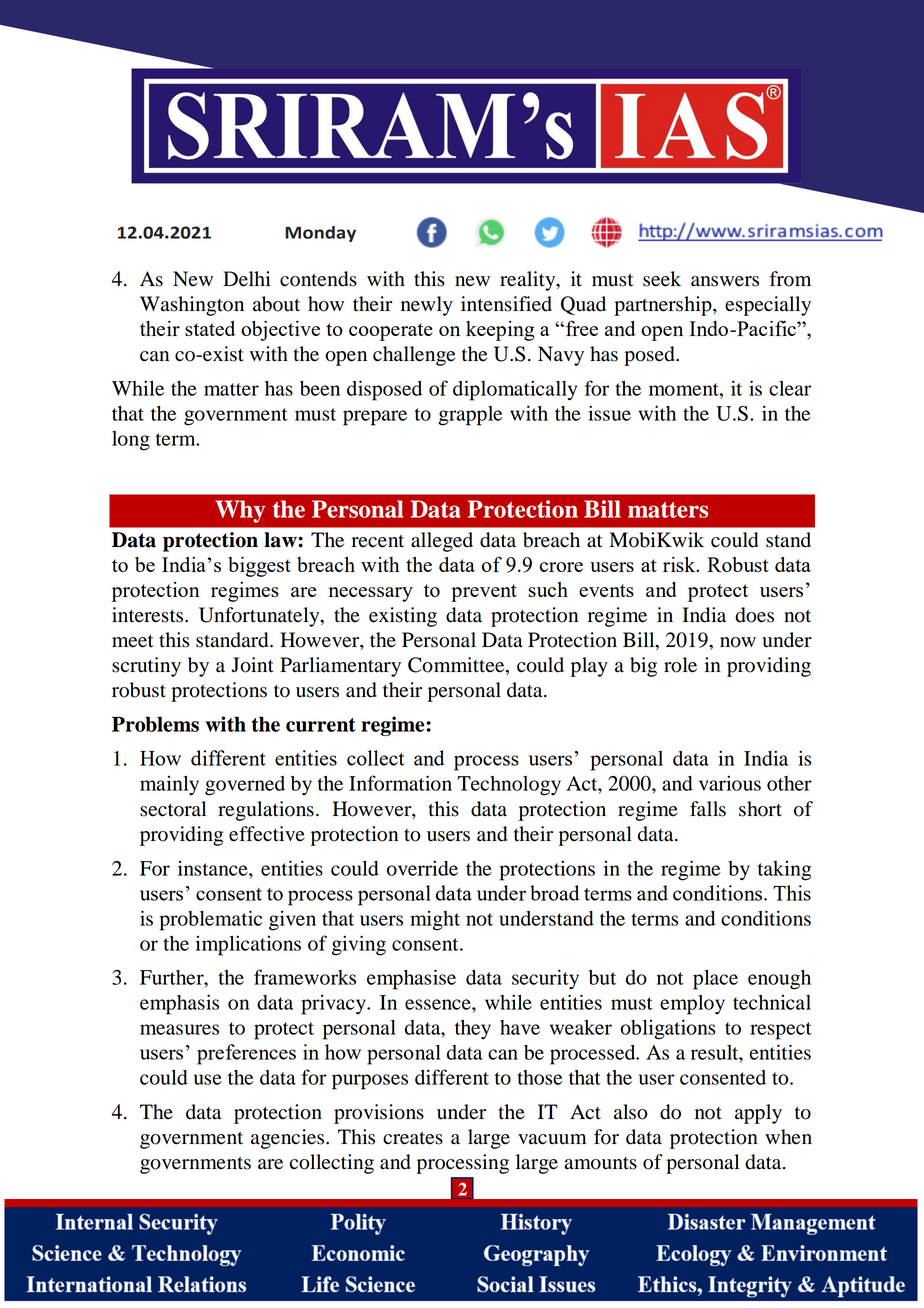 This document has width=924, height=1308. Describe the element at coordinates (680, 564) in the document. I see `risk` at that location.
